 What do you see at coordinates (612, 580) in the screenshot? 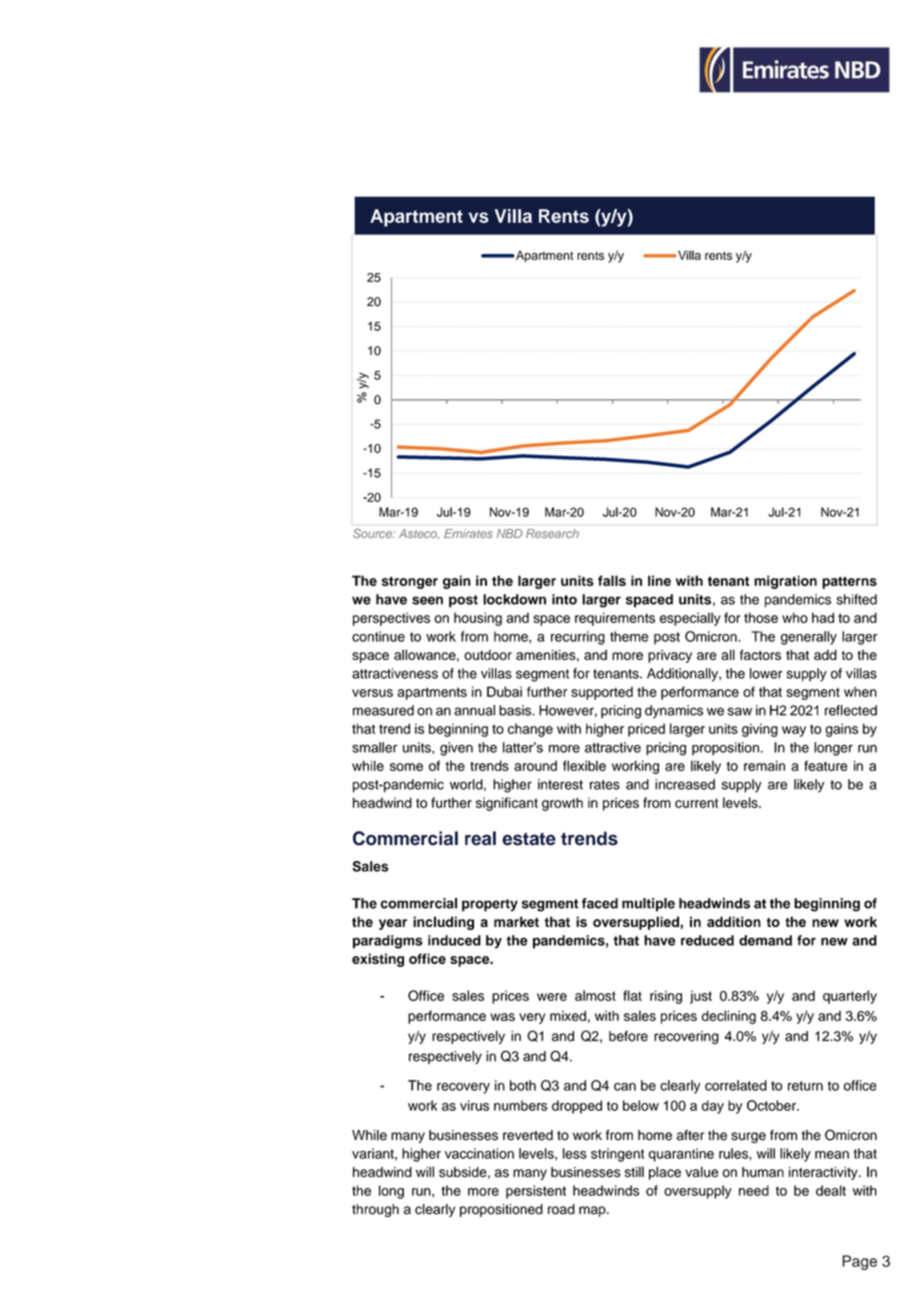
I see `falls` at bounding box center [612, 580].
